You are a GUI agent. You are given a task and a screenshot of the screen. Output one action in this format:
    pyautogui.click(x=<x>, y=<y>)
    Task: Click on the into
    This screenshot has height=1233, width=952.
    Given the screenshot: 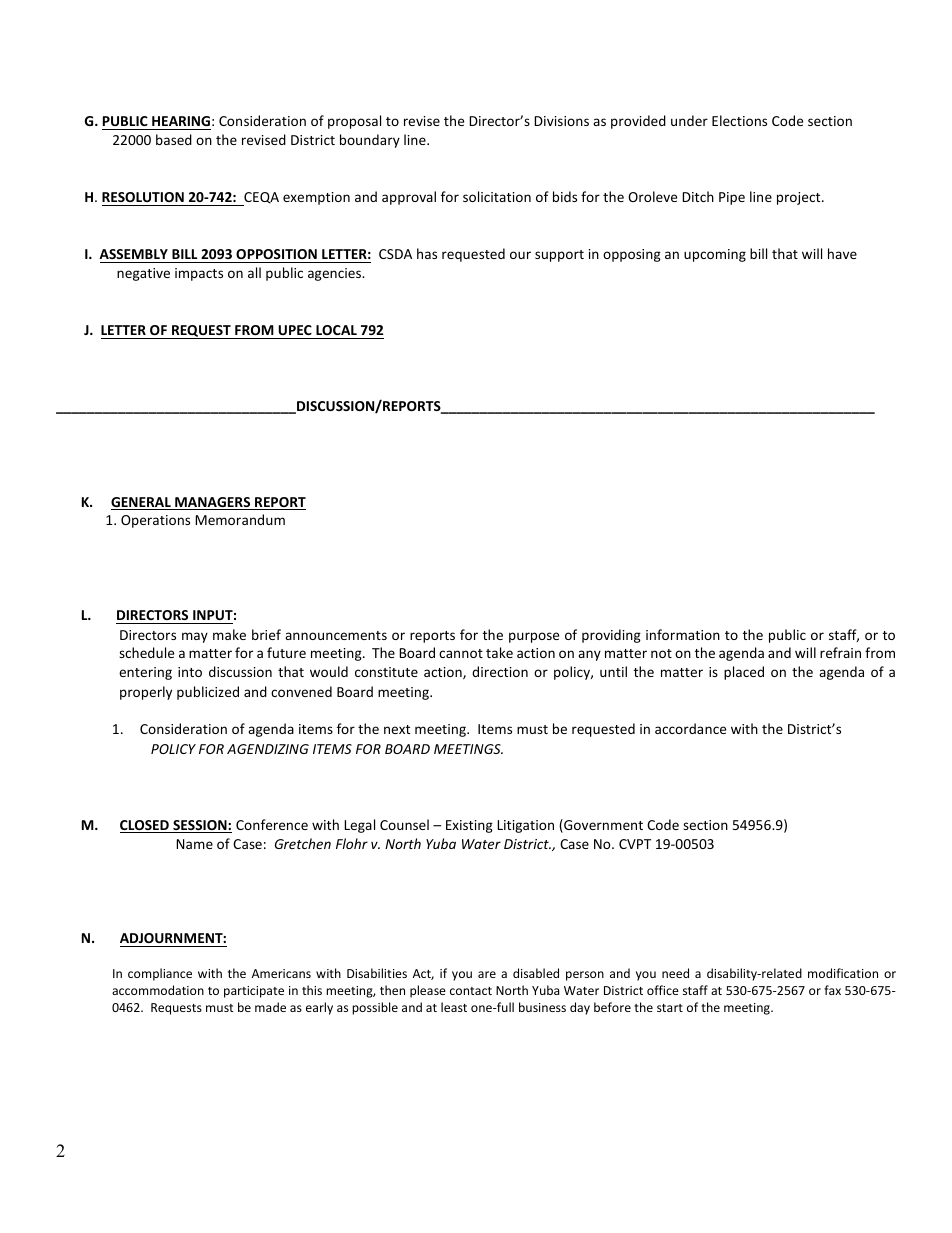 What is the action you would take?
    pyautogui.click(x=190, y=672)
